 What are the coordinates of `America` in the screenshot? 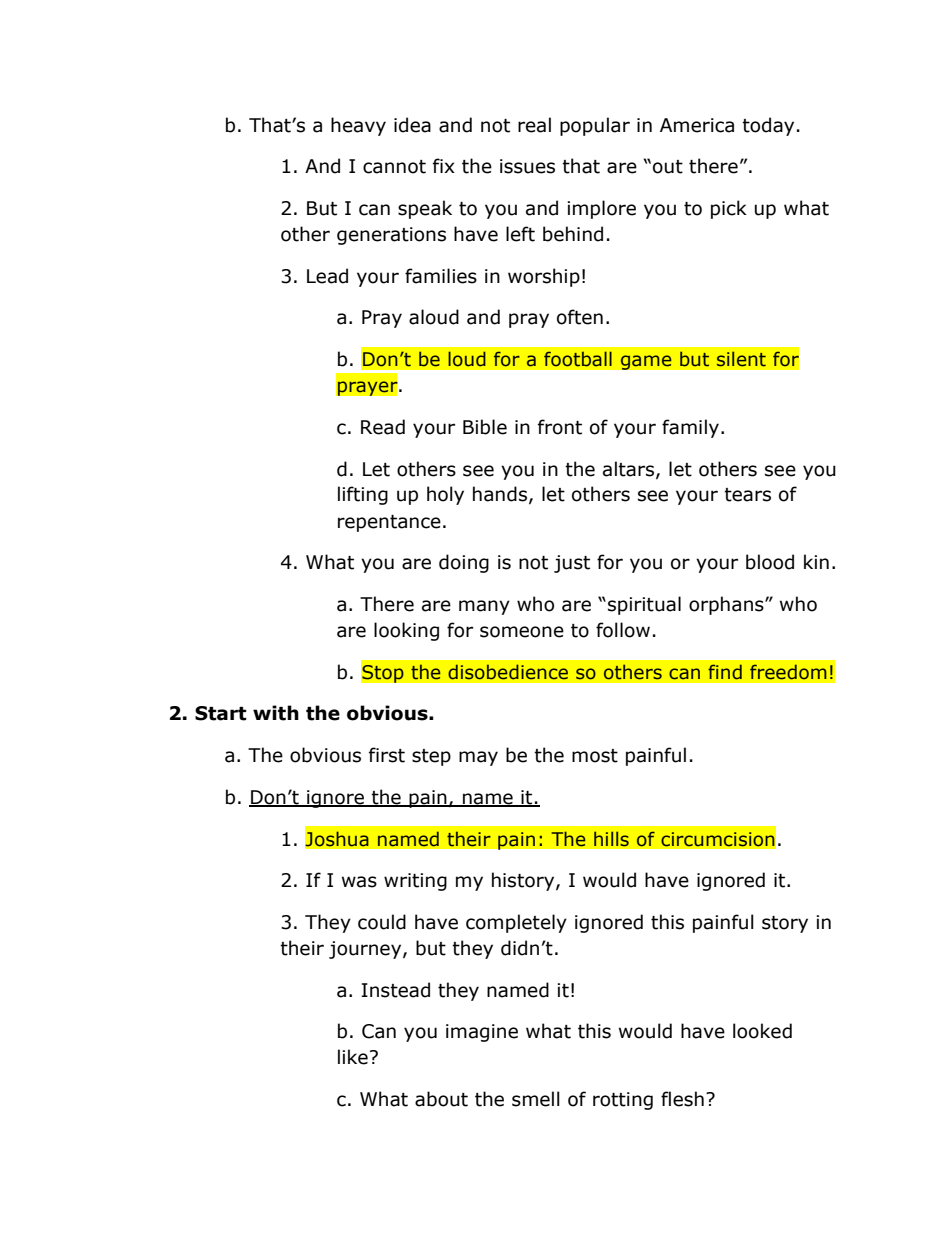 It's located at (697, 125).
